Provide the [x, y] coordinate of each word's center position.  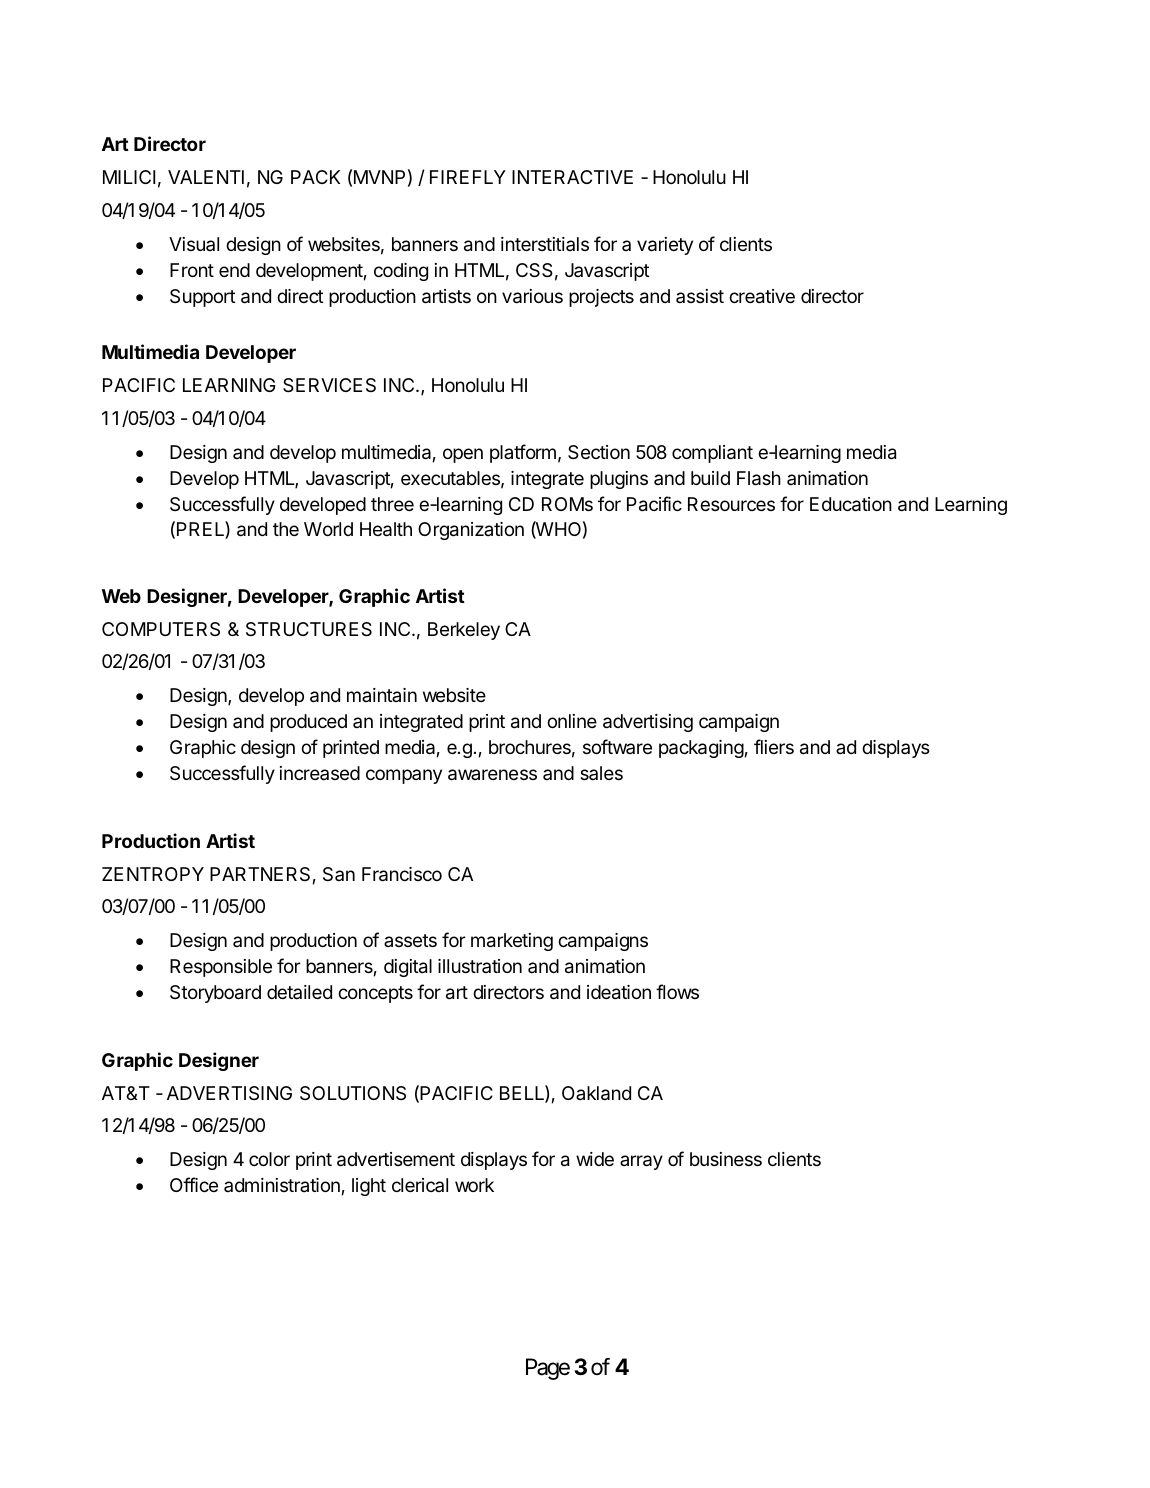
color [269, 1159]
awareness [492, 775]
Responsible [221, 968]
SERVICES [329, 385]
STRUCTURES [309, 629]
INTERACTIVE [572, 177]
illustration [480, 966]
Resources [731, 504]
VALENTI [206, 177]
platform [523, 453]
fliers [774, 746]
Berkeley [464, 631]
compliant [712, 454]
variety [665, 246]
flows [677, 991]
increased [320, 773]
